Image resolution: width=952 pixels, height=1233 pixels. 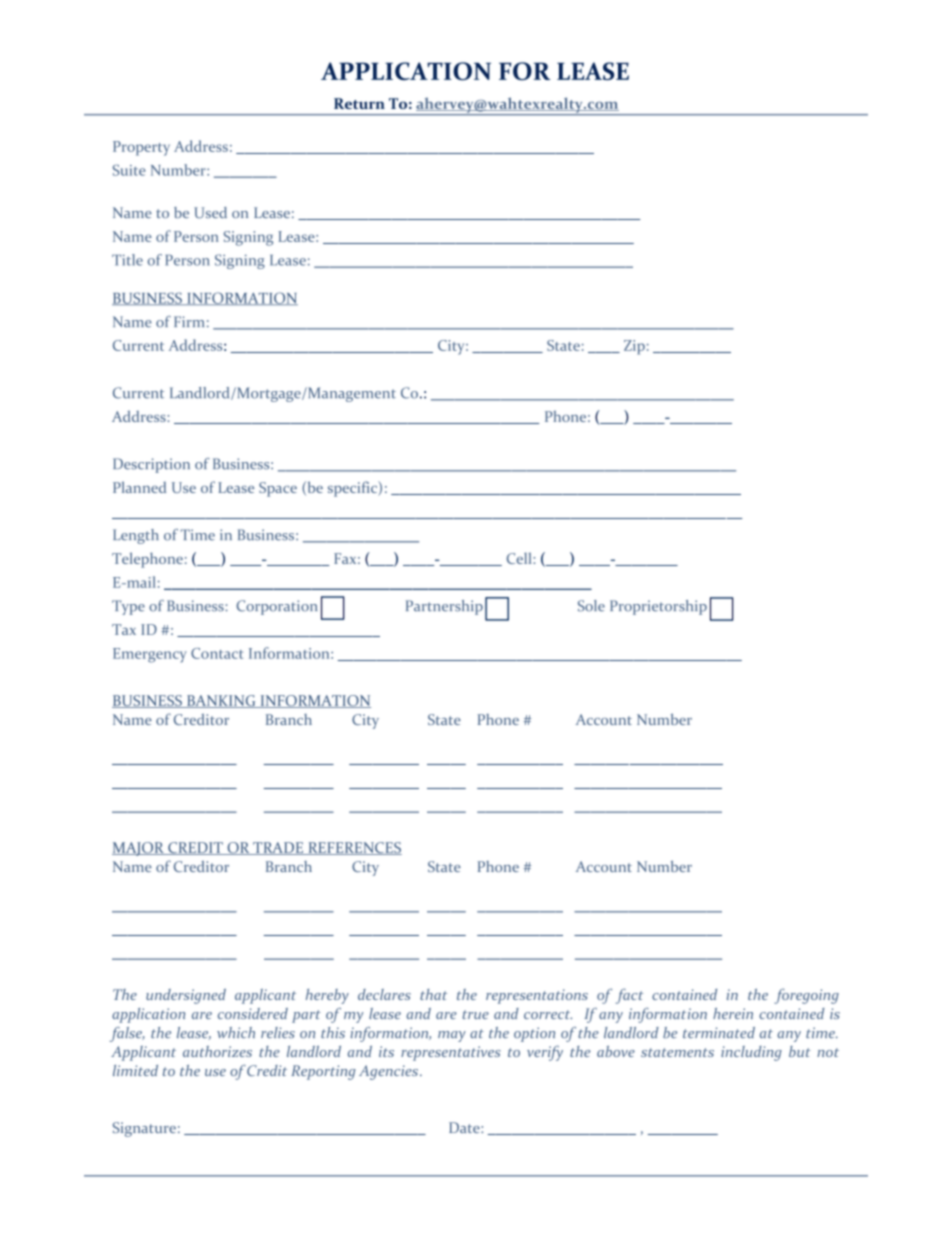 What do you see at coordinates (354, 848) in the screenshot?
I see `REFERENCES` at bounding box center [354, 848].
